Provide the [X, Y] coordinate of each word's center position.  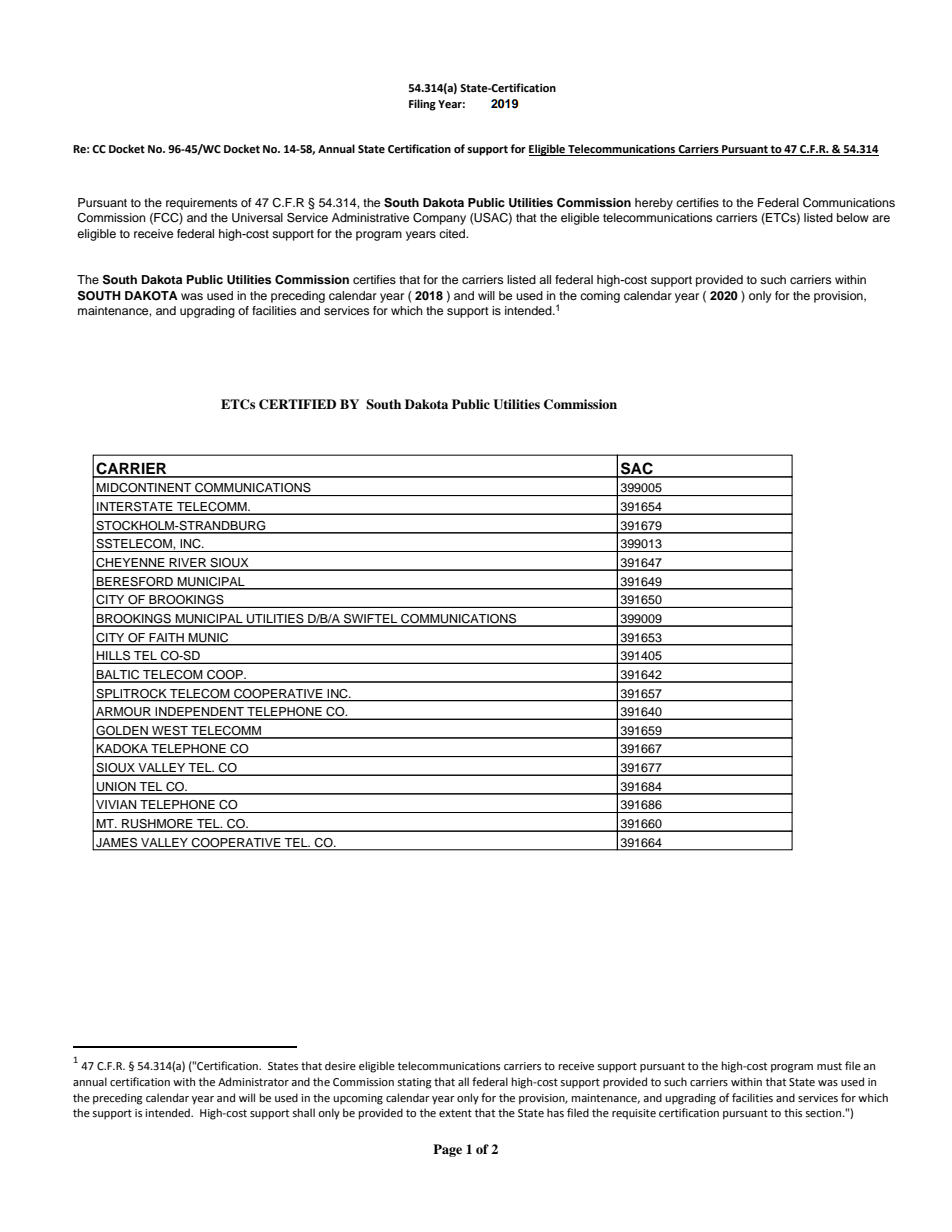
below [853, 217]
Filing [422, 105]
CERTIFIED [297, 404]
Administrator [253, 1081]
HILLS [114, 657]
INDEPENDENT [200, 713]
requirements [201, 204]
